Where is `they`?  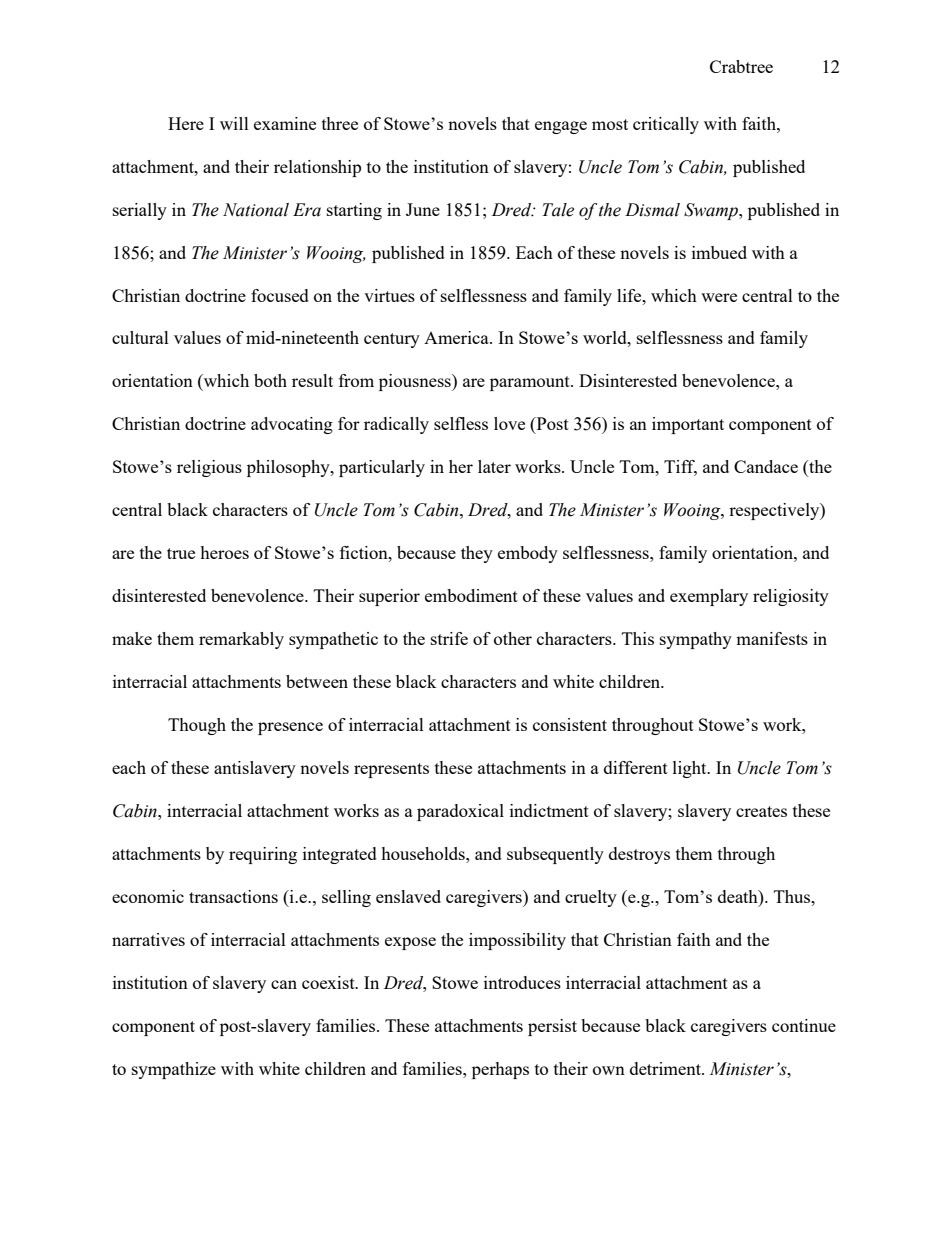 they is located at coordinates (477, 554).
